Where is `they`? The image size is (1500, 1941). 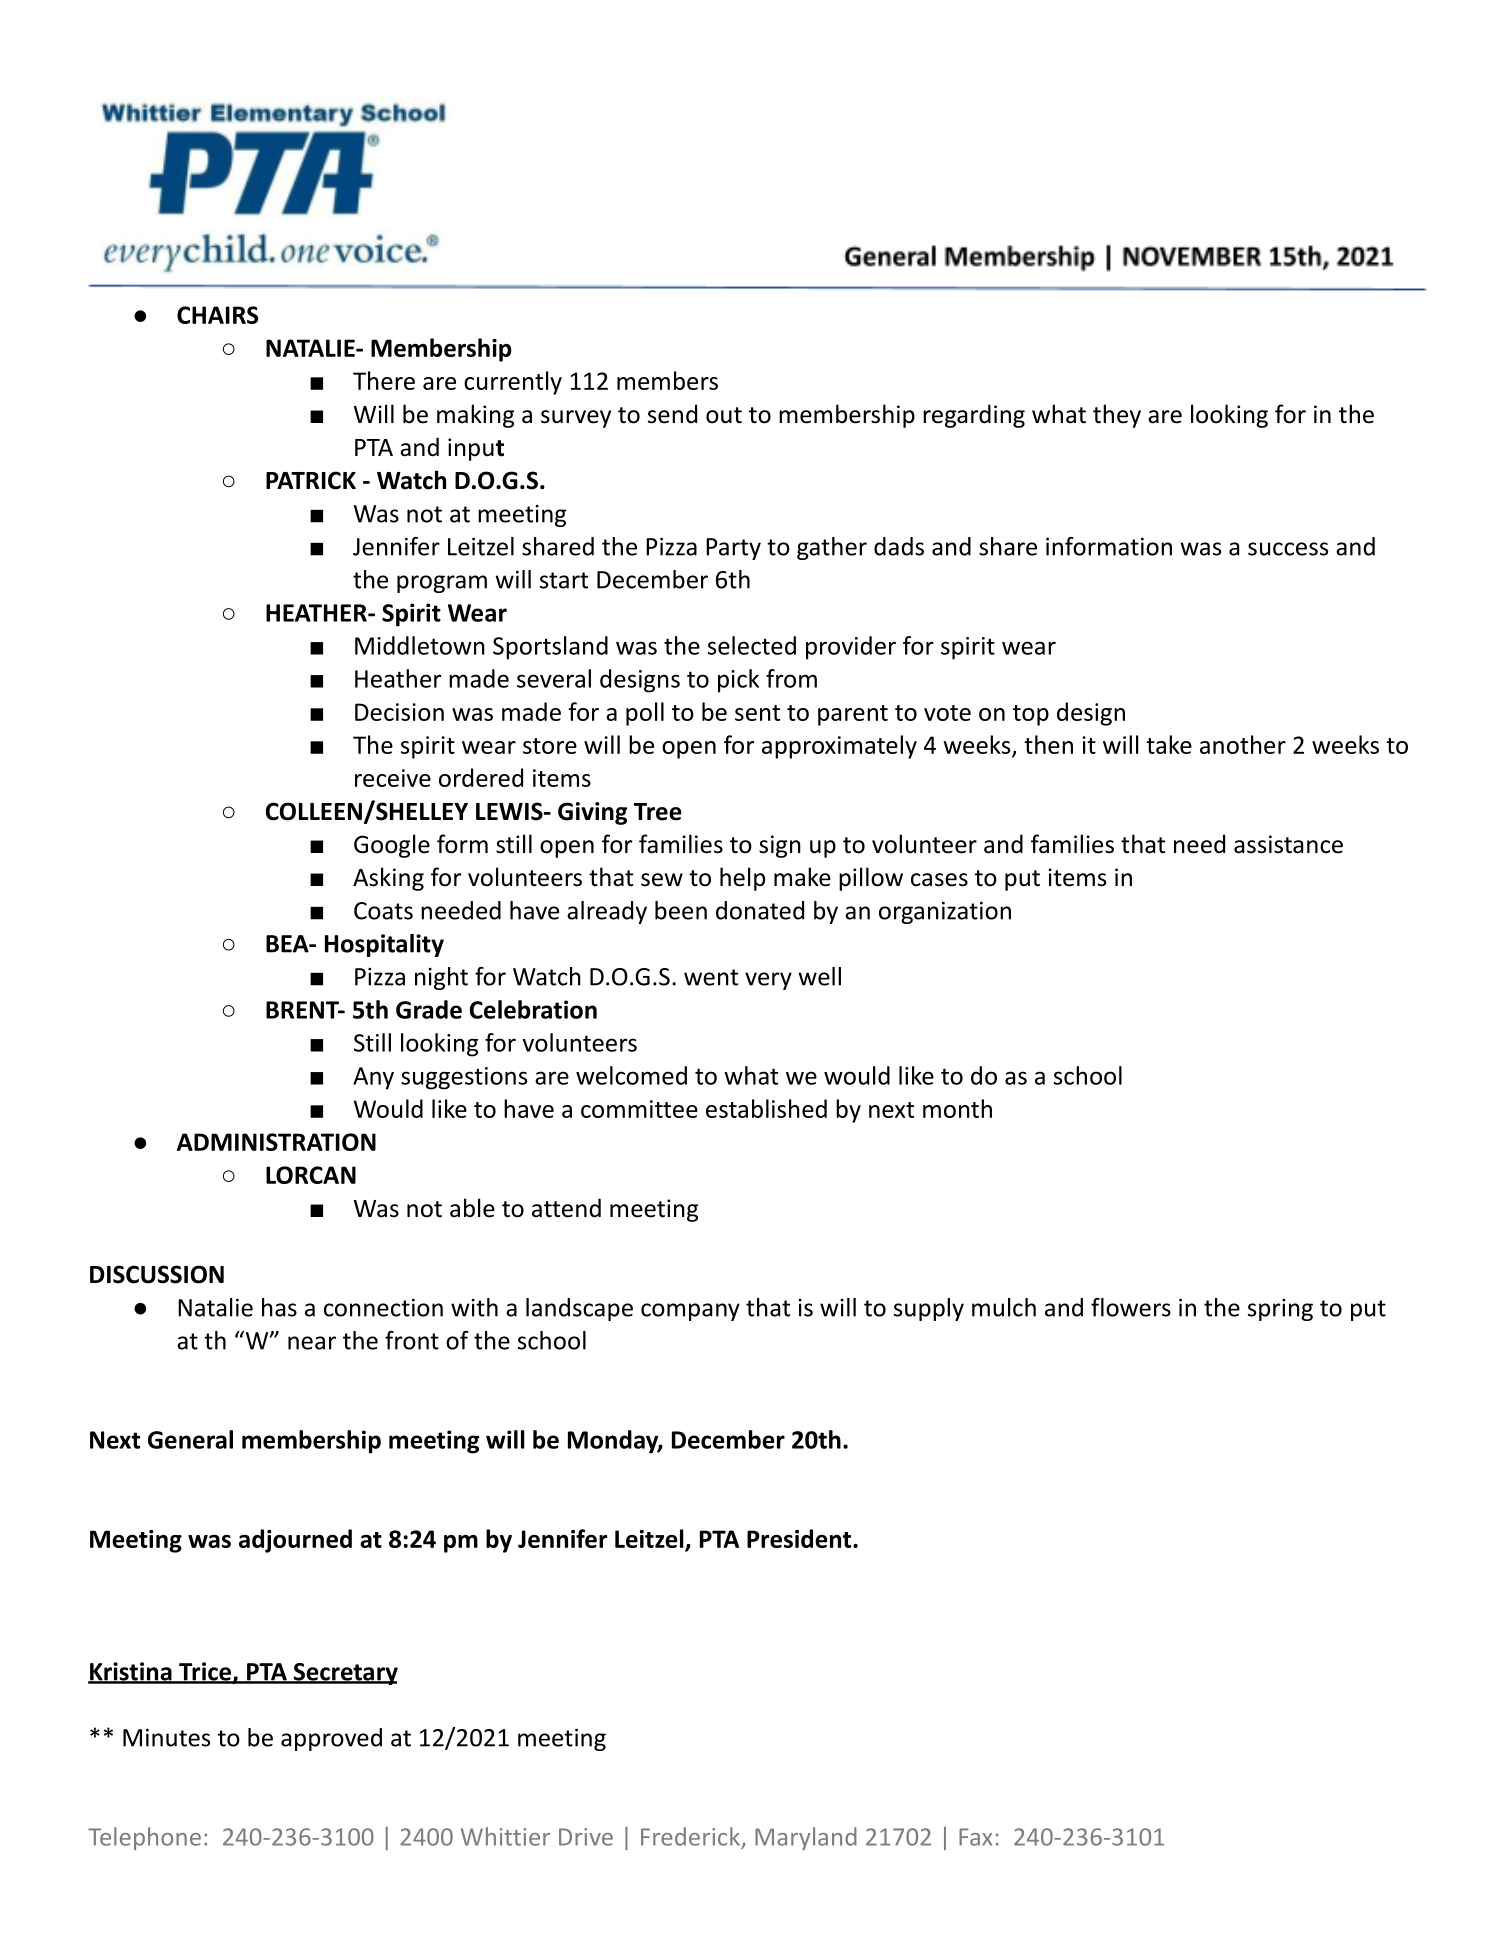 they is located at coordinates (1117, 416).
